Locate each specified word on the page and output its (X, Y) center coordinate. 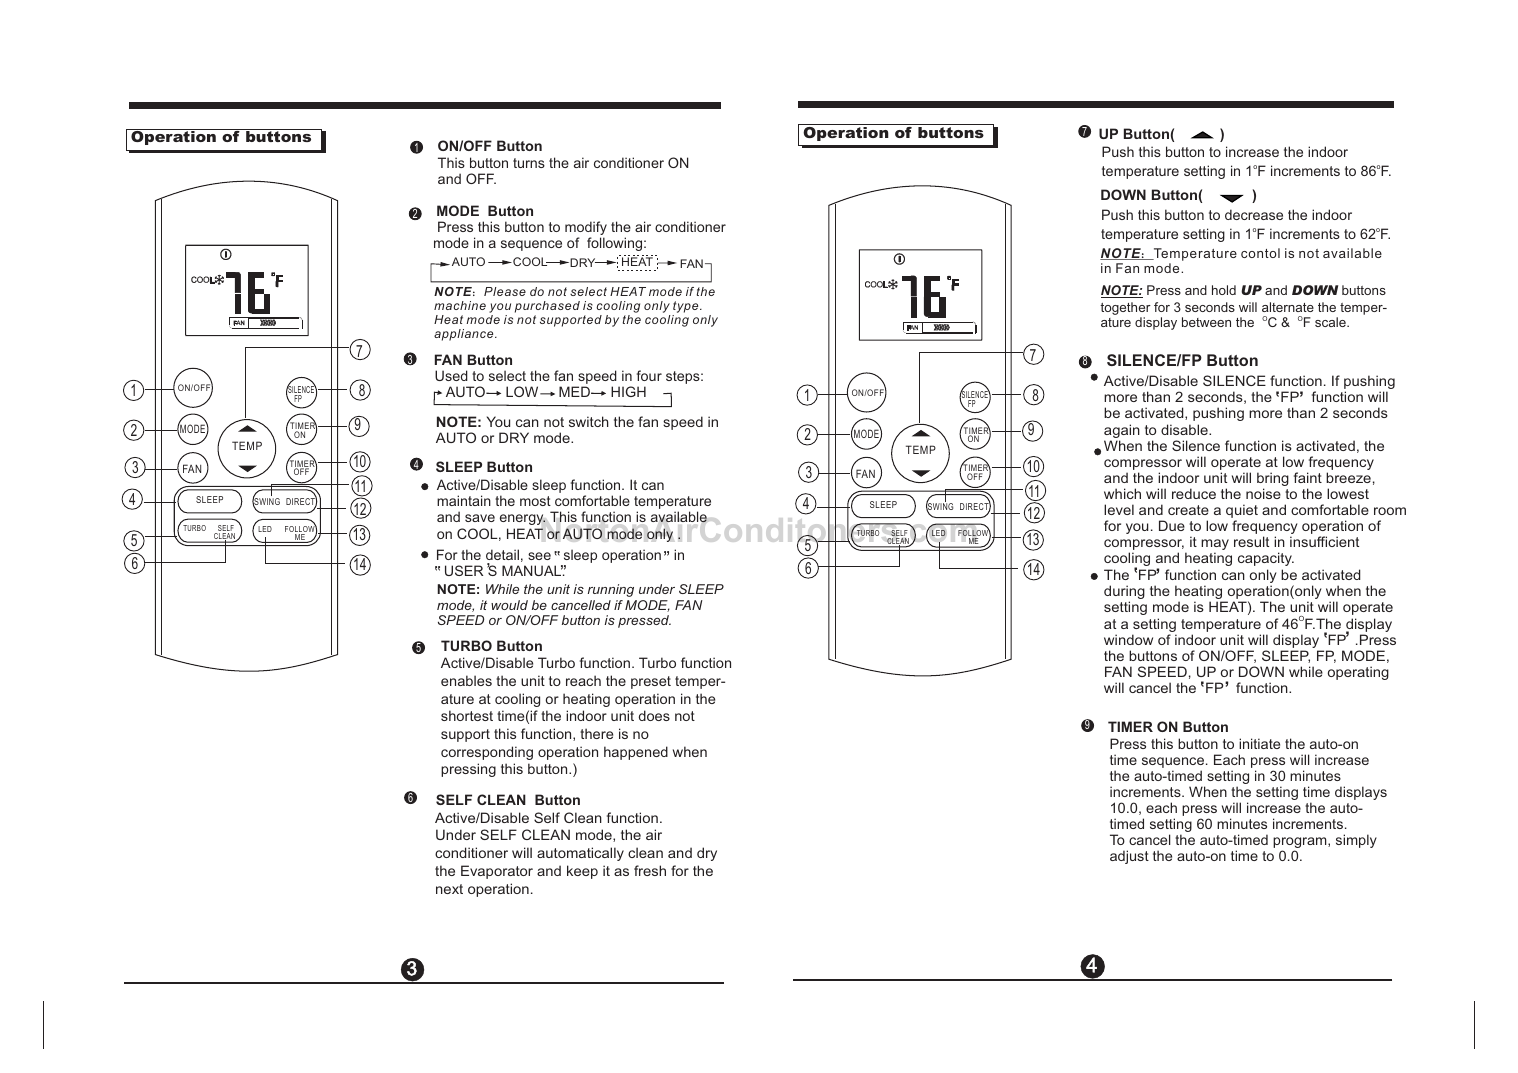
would (509, 605)
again (1122, 432)
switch (589, 421)
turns (529, 163)
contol (1260, 253)
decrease (1254, 214)
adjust (1129, 857)
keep (582, 872)
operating (1358, 673)
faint (1308, 477)
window (1128, 639)
